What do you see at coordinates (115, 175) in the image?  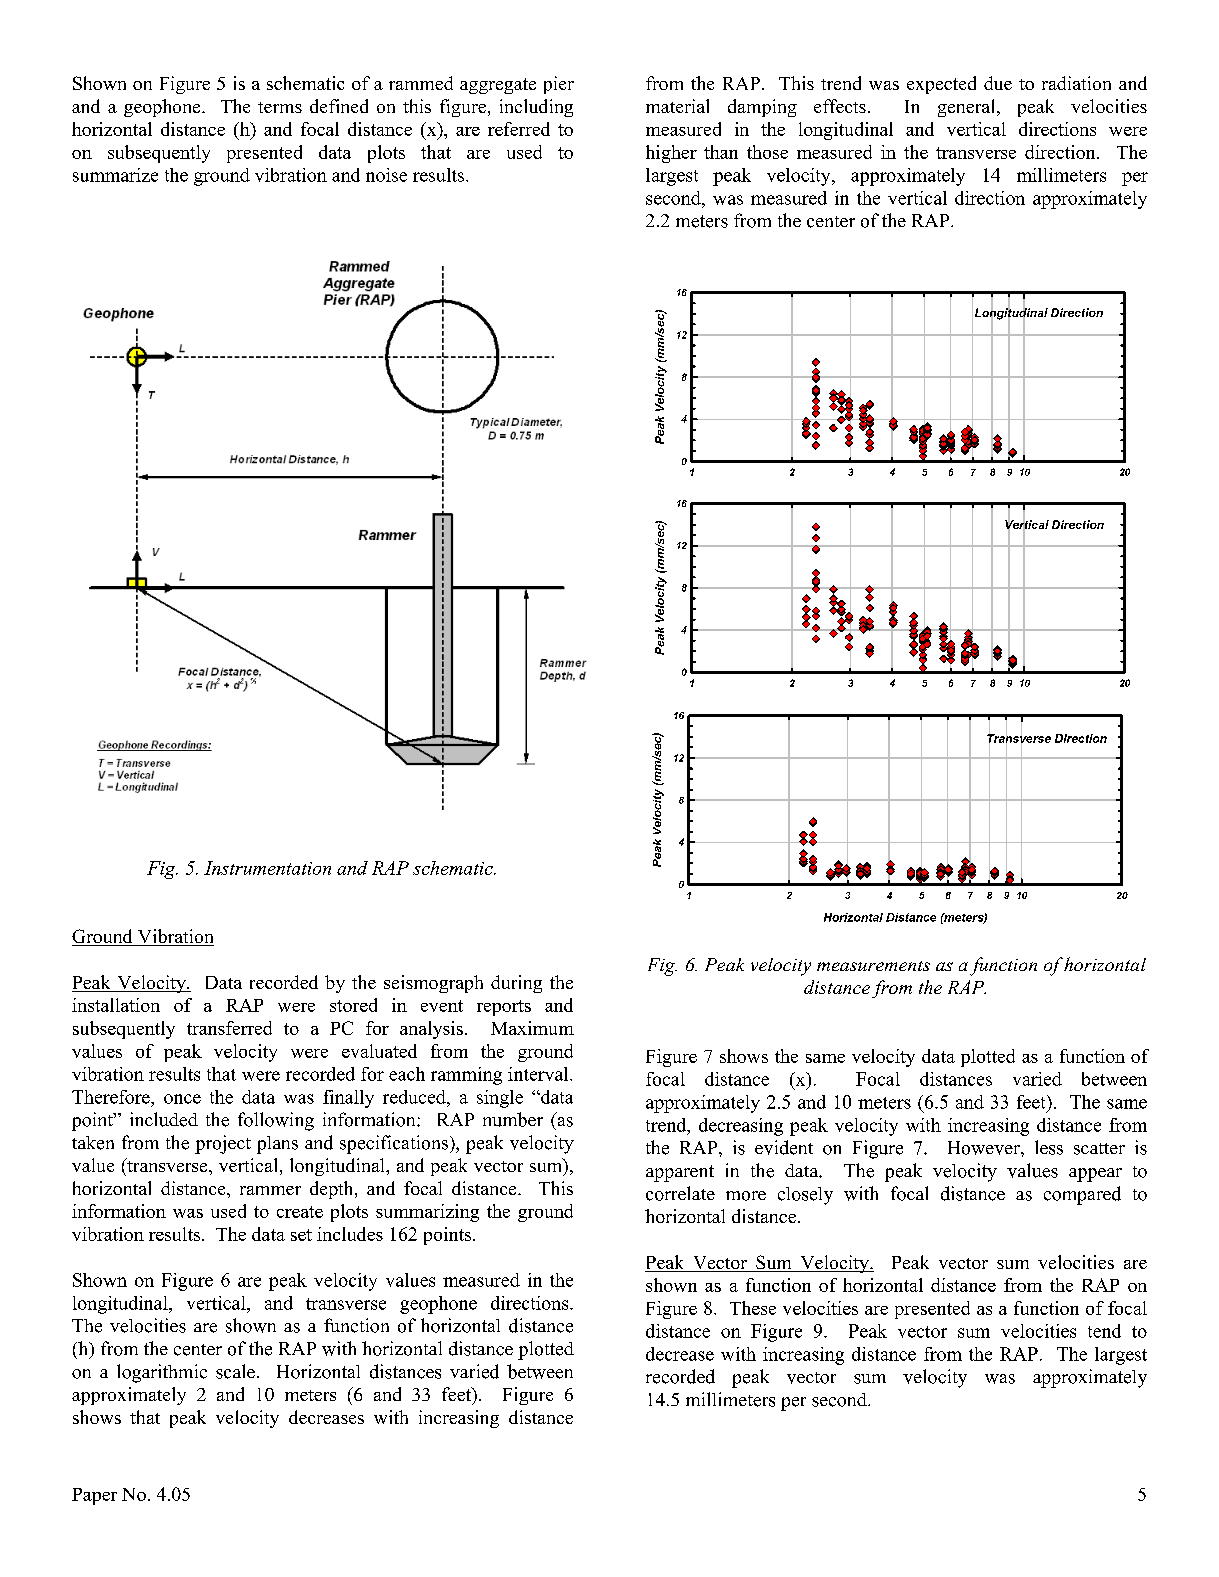 I see `summarize` at bounding box center [115, 175].
